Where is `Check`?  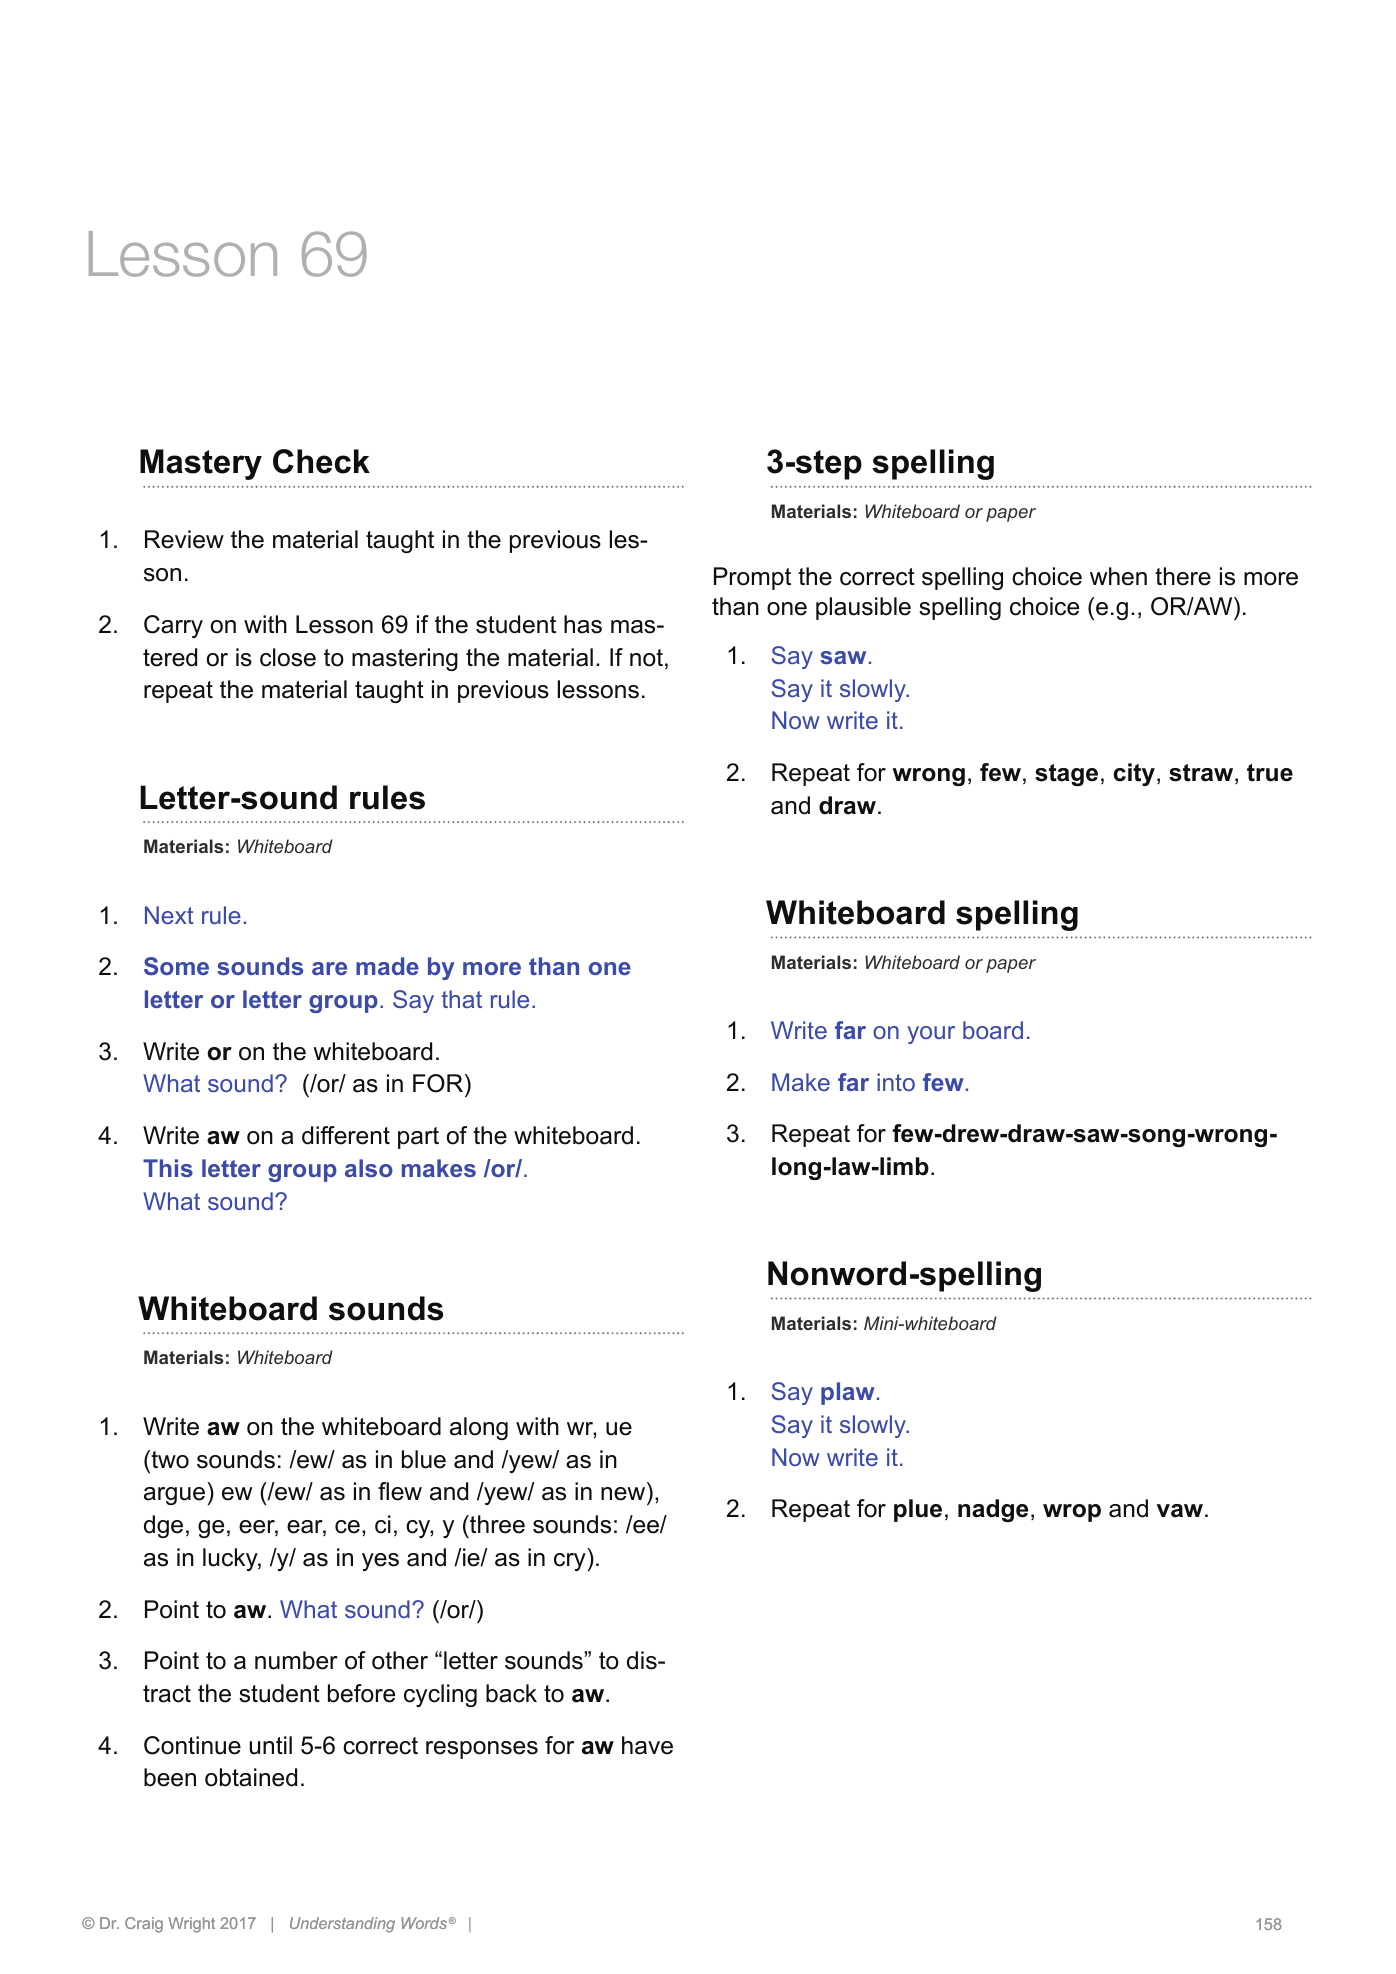 Check is located at coordinates (321, 461).
